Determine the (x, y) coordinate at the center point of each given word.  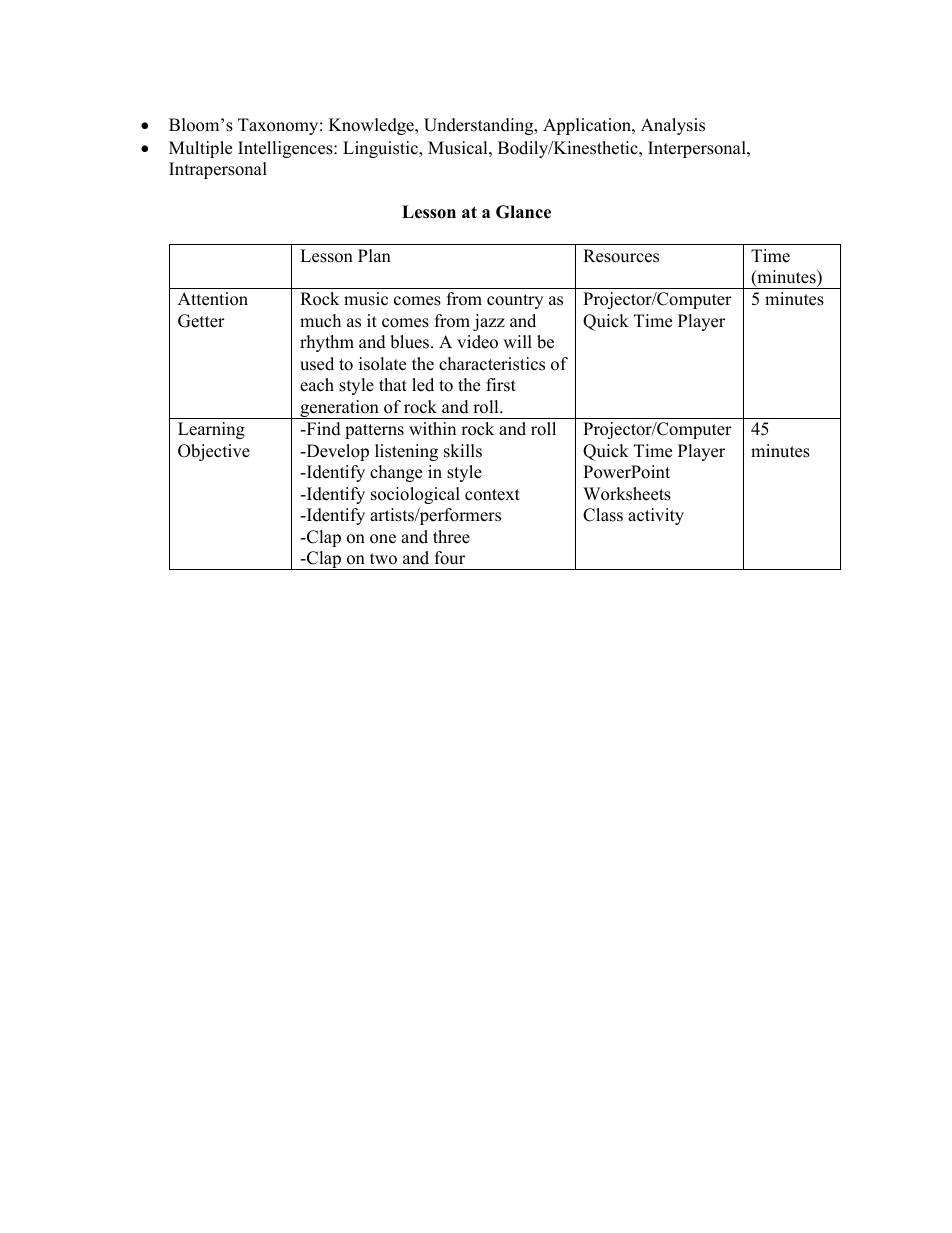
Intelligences (286, 149)
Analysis (673, 126)
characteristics (492, 364)
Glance (523, 212)
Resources (621, 256)
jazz (489, 322)
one (383, 539)
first (501, 385)
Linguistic (381, 149)
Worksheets (627, 494)
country (515, 301)
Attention (213, 299)
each (317, 385)
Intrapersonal (218, 170)
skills (463, 451)
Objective (214, 452)
